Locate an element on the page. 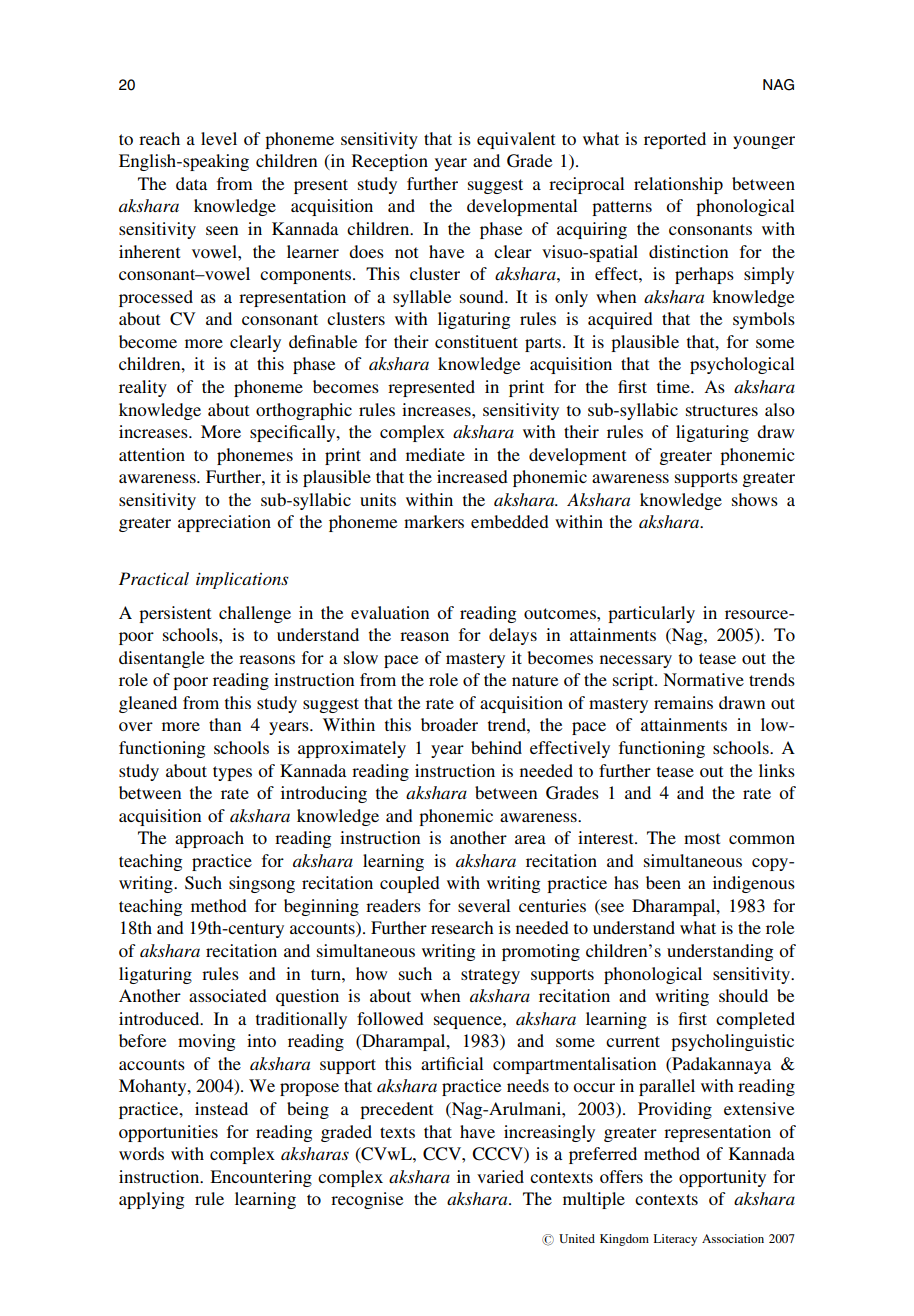  data is located at coordinates (191, 183).
